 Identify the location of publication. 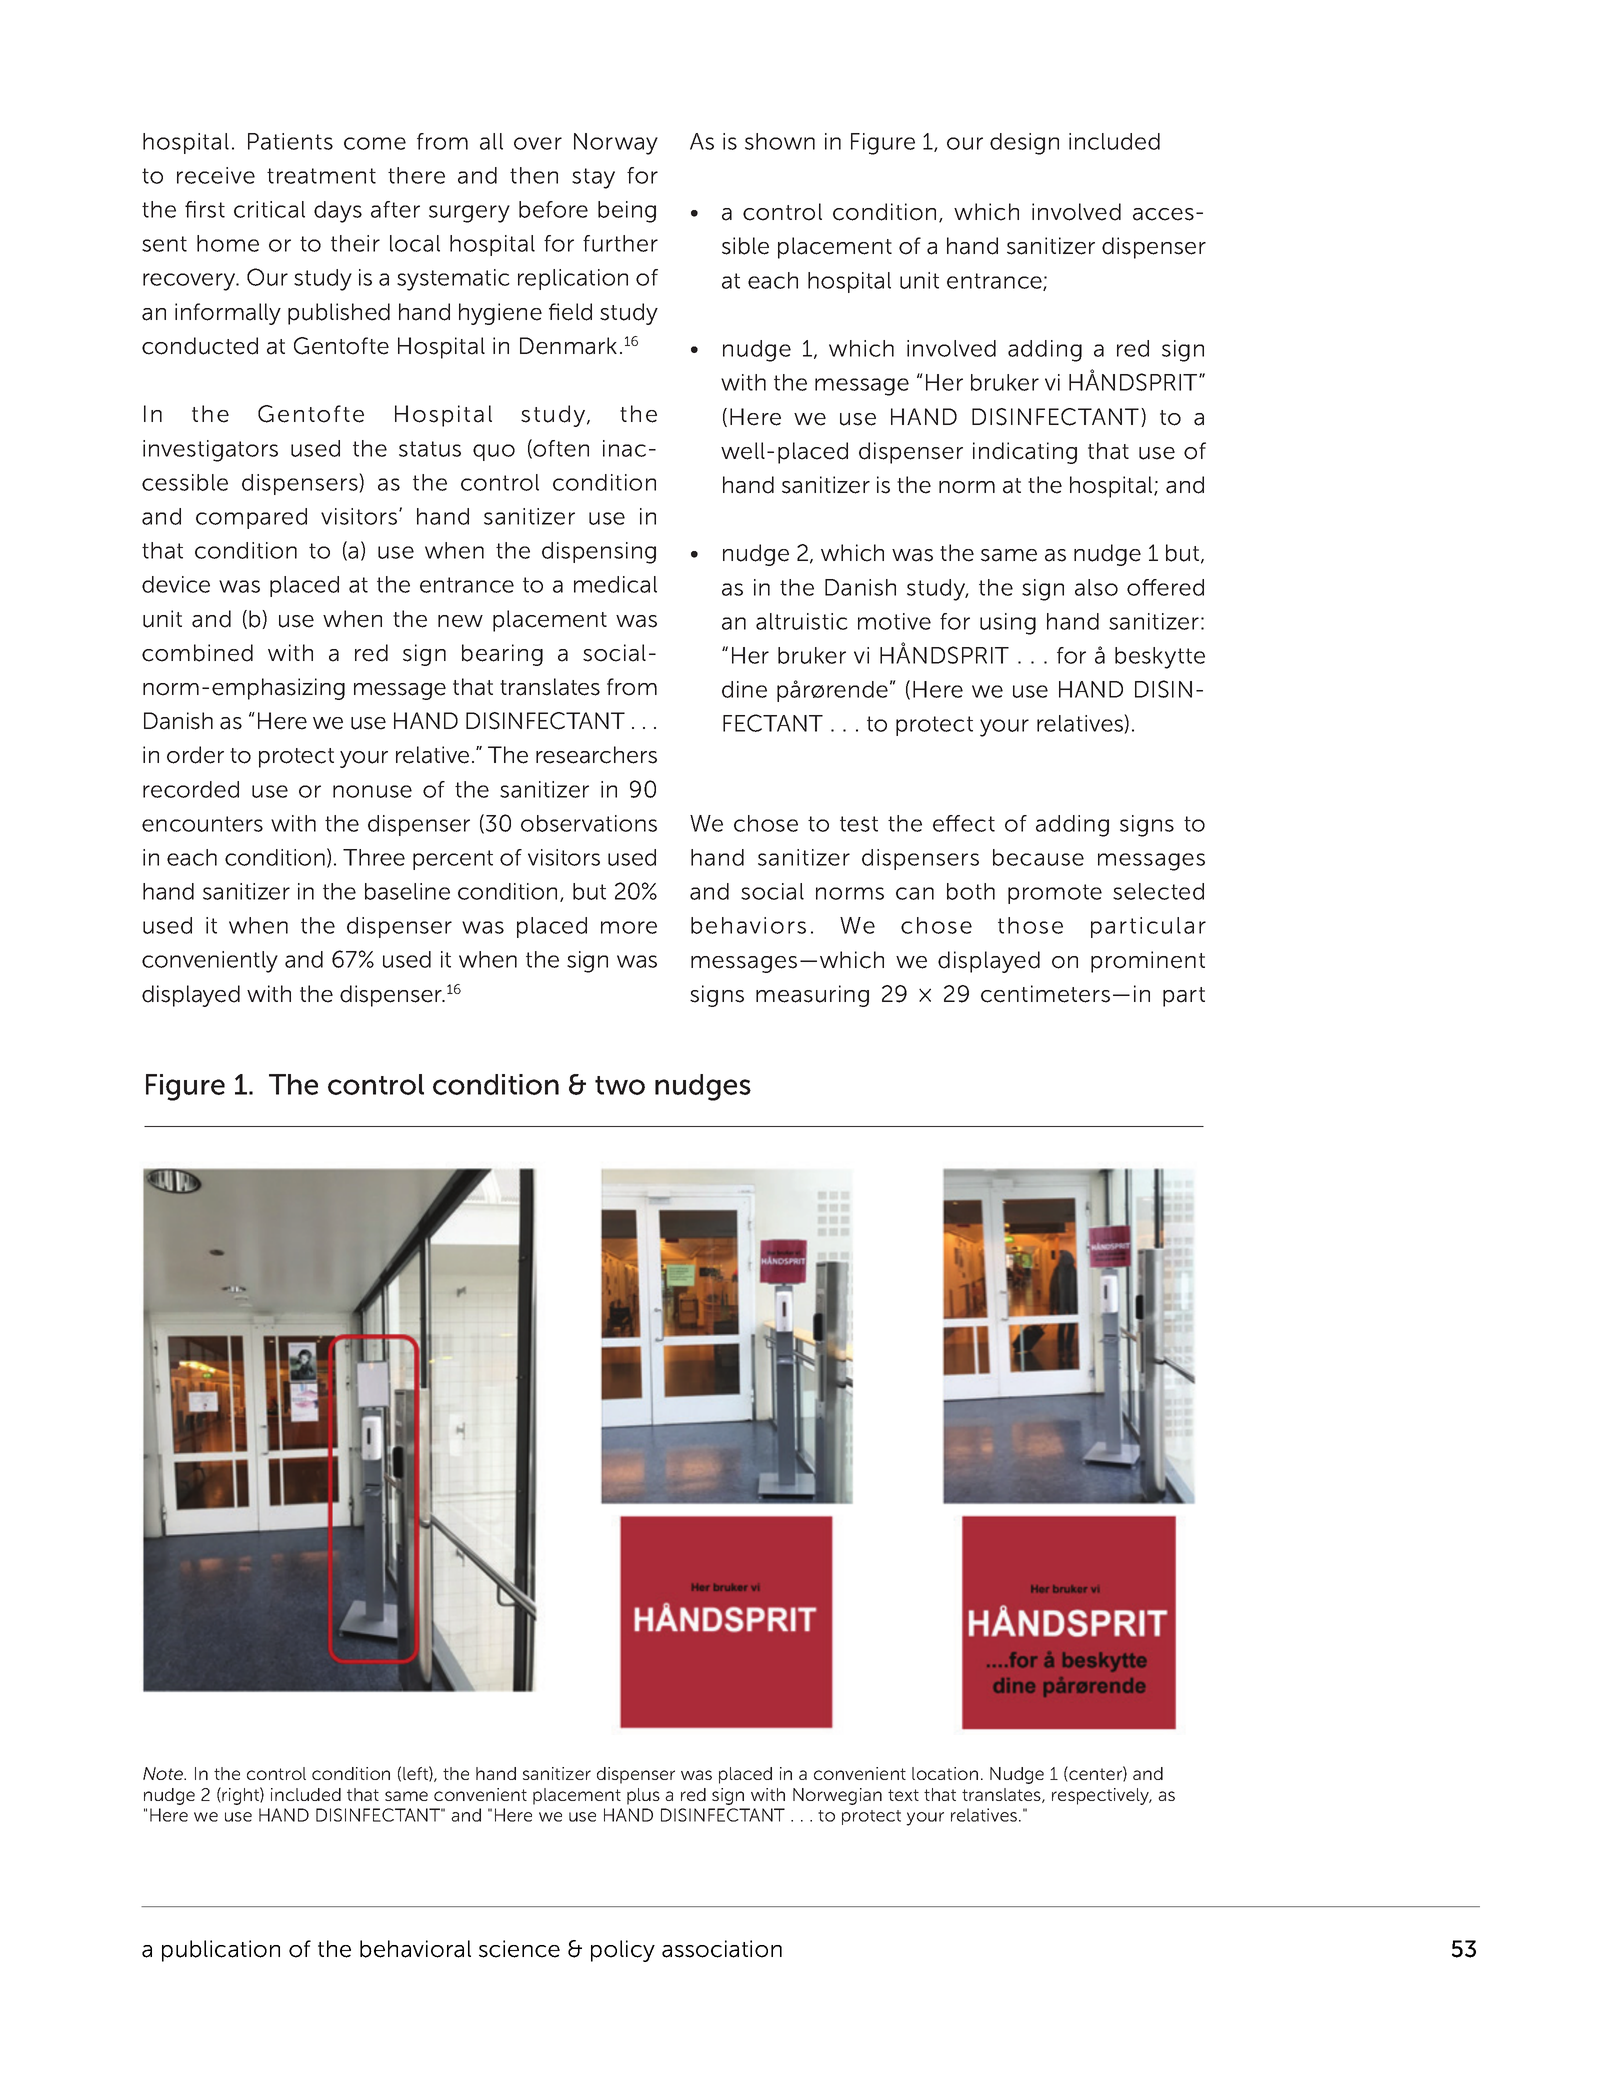
(221, 1951).
